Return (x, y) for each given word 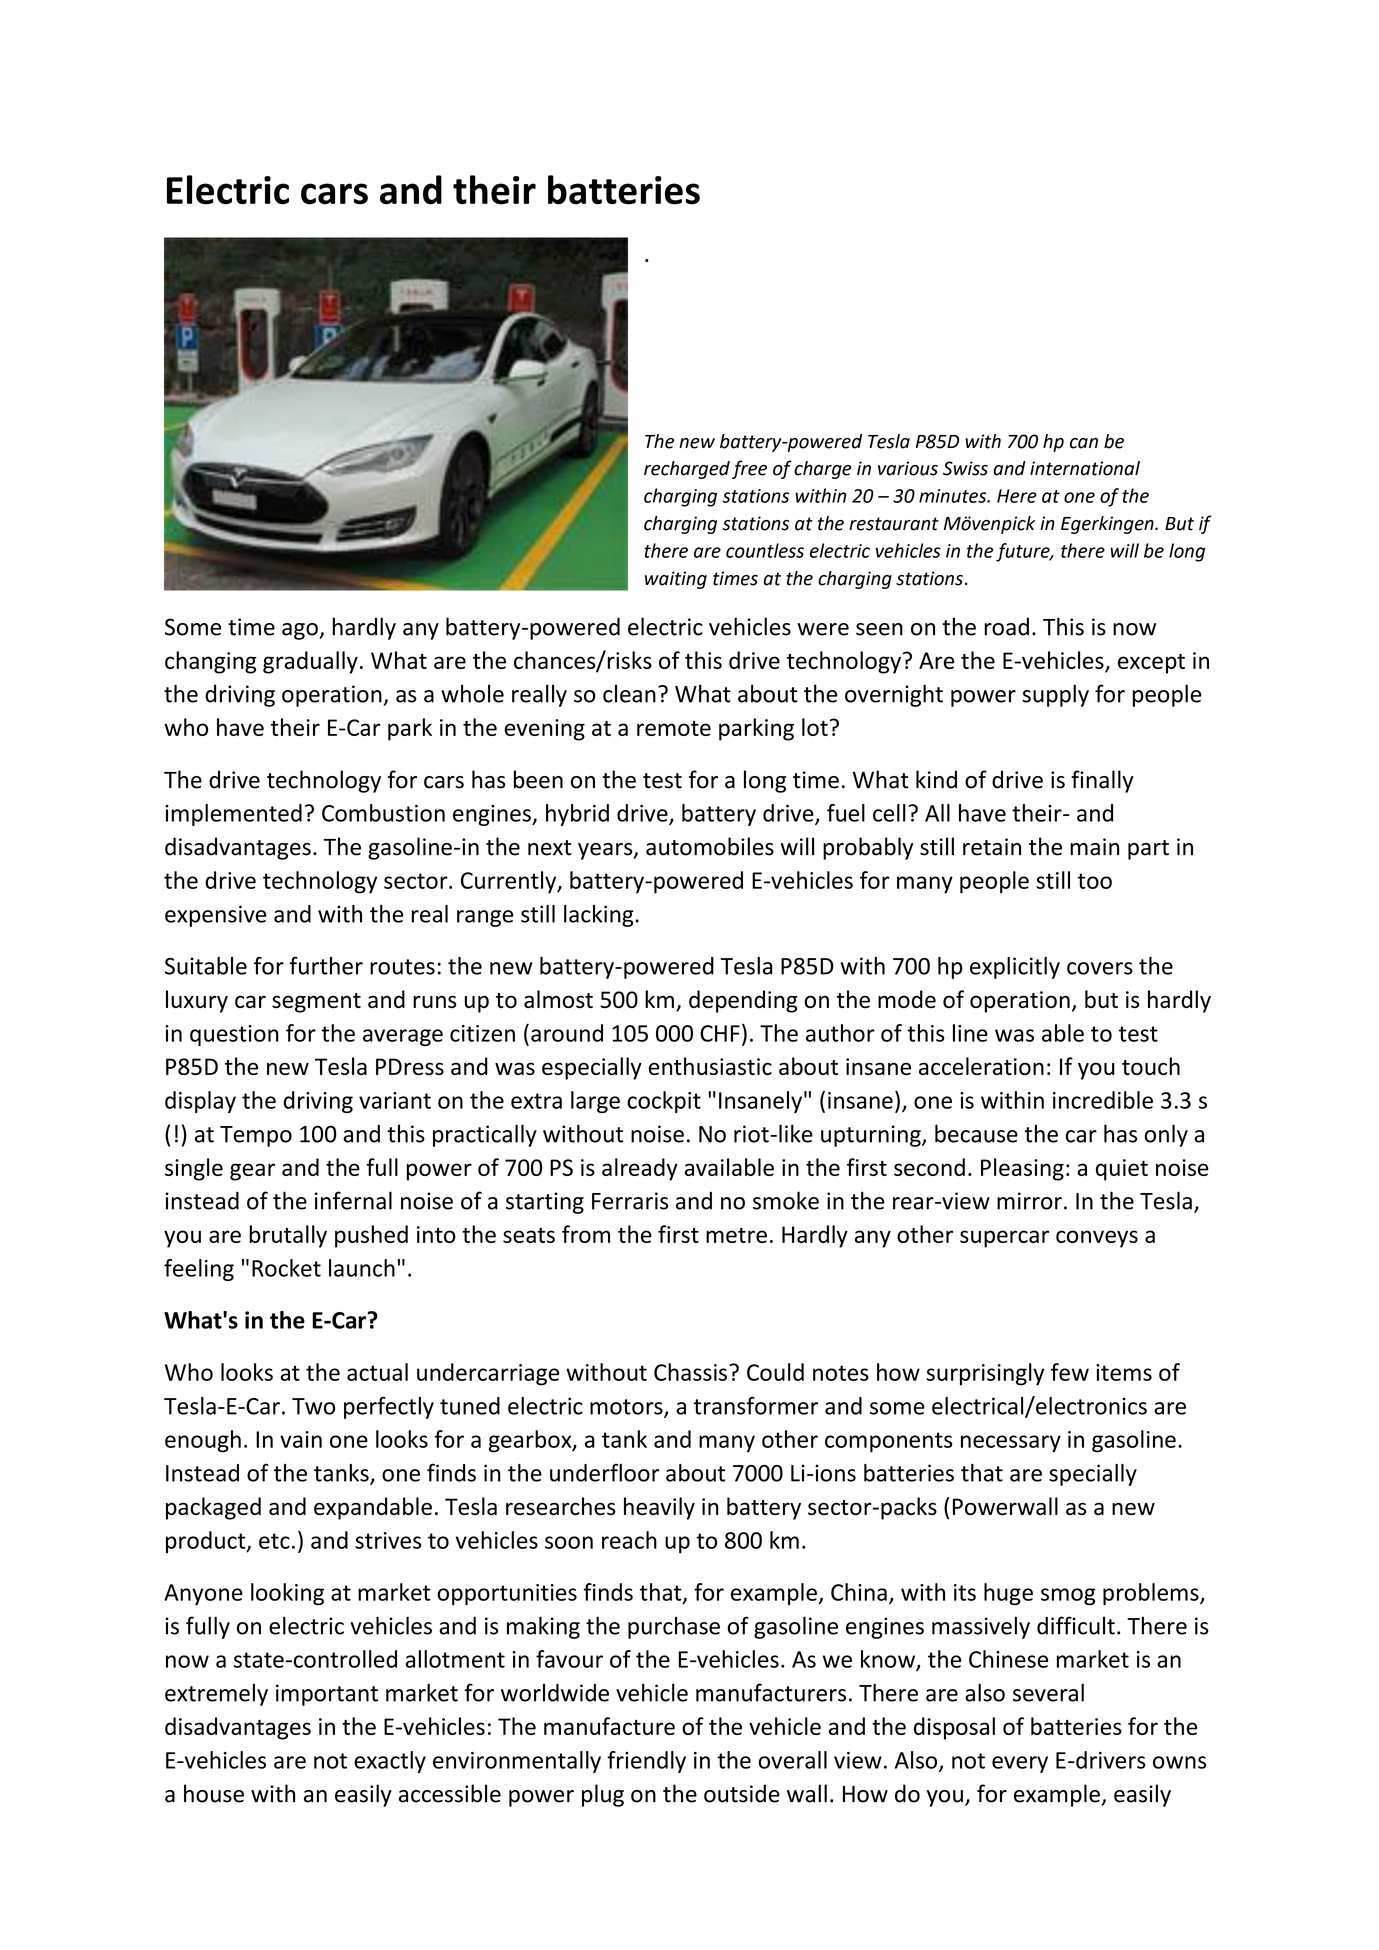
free (749, 469)
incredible (1103, 1100)
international (1085, 468)
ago (301, 631)
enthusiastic (710, 1066)
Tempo (256, 1136)
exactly (390, 1762)
